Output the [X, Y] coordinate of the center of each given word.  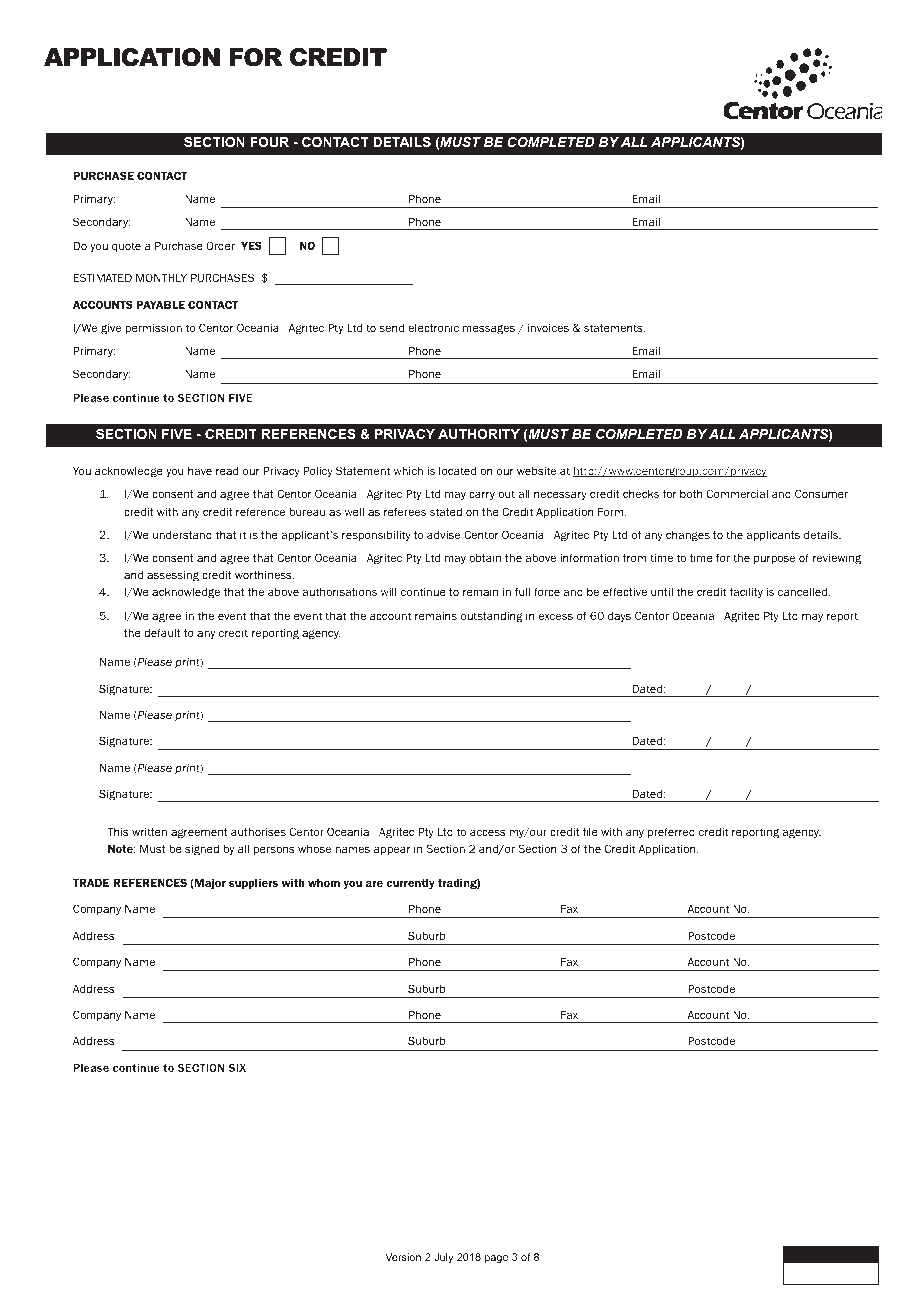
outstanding [491, 617]
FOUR [269, 142]
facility [746, 592]
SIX [237, 1067]
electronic [433, 328]
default [162, 632]
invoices [548, 327]
